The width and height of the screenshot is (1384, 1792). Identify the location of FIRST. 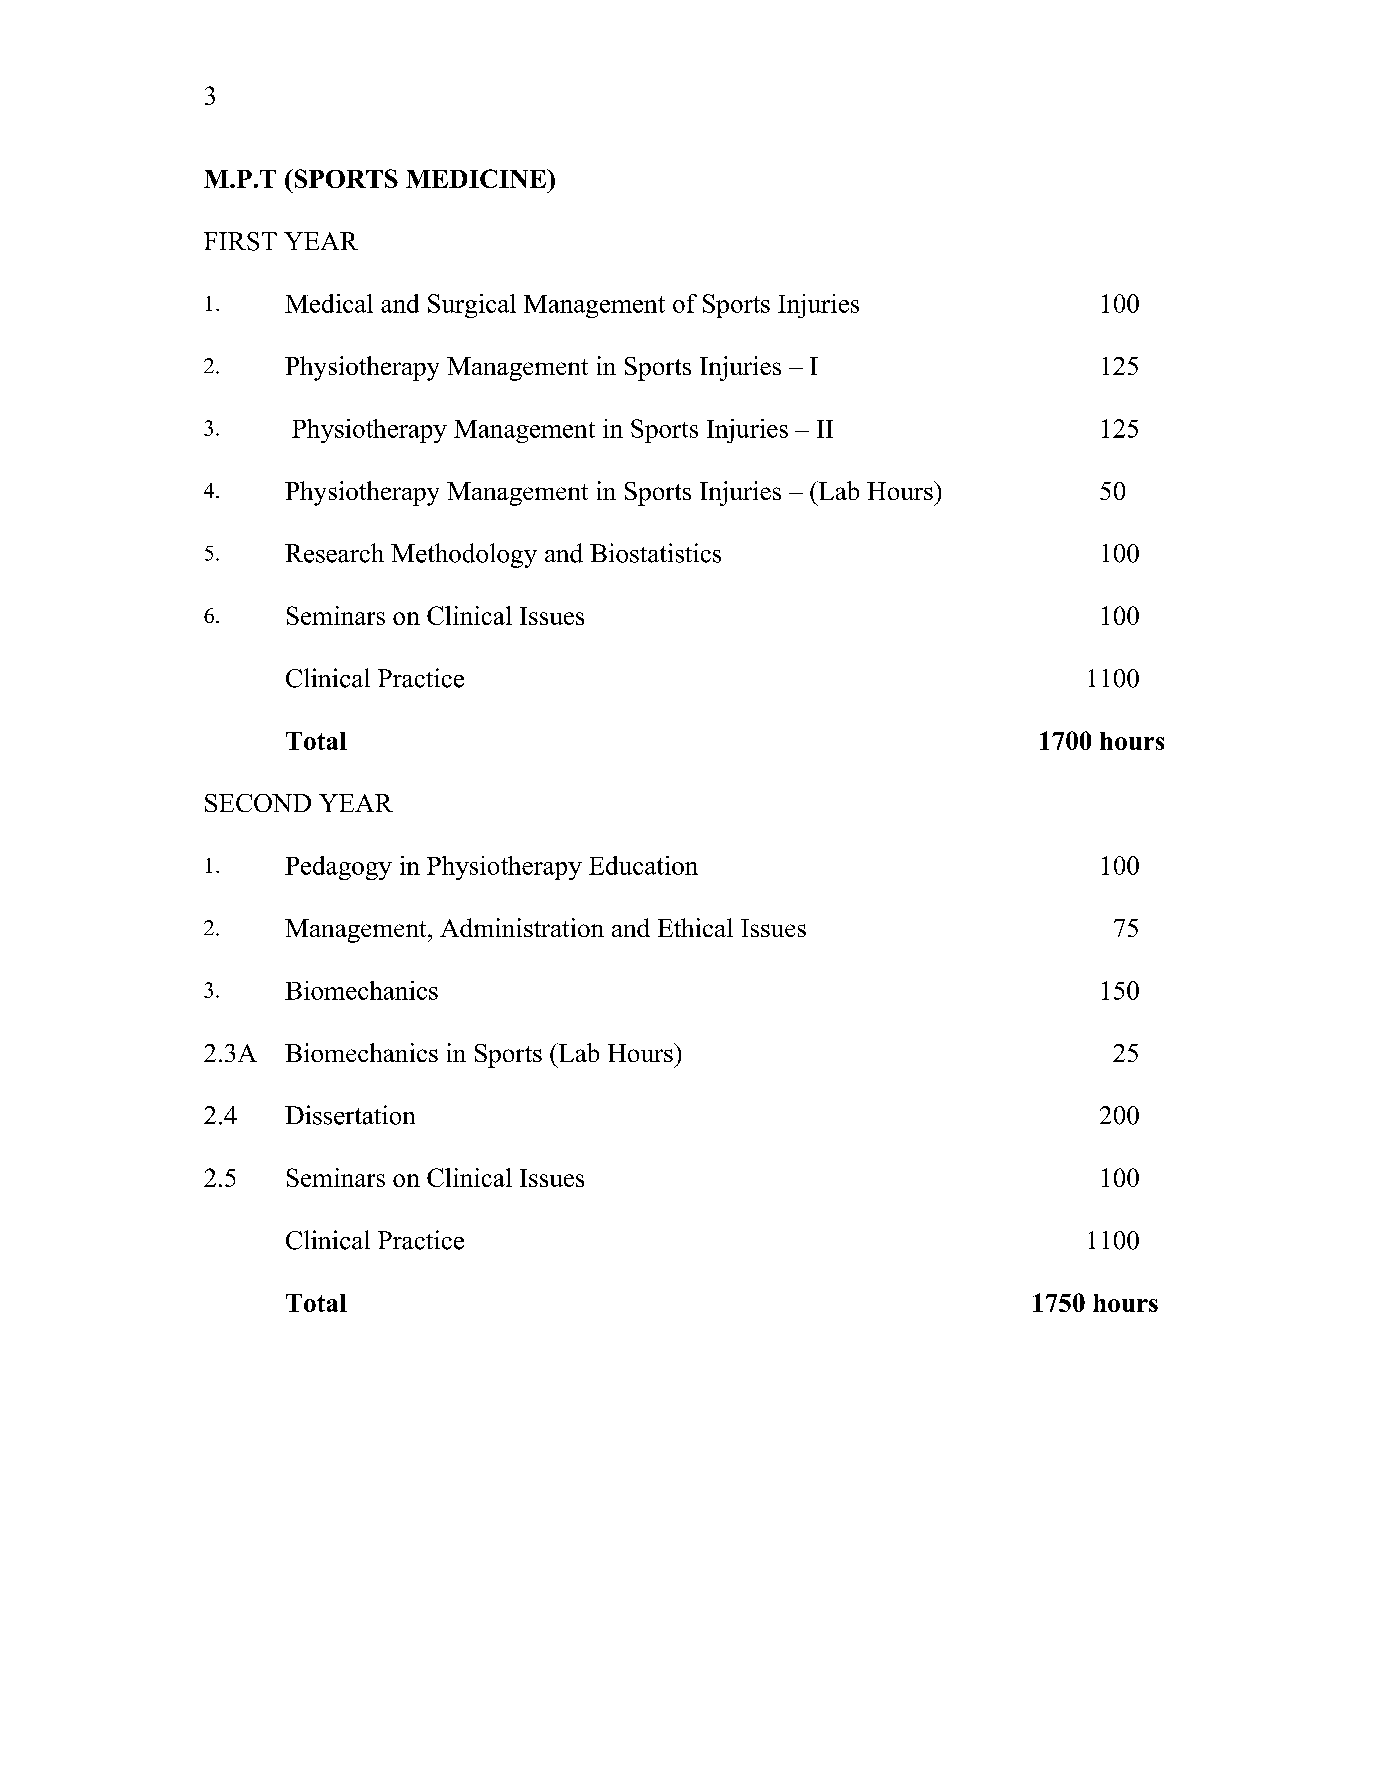
(240, 241).
